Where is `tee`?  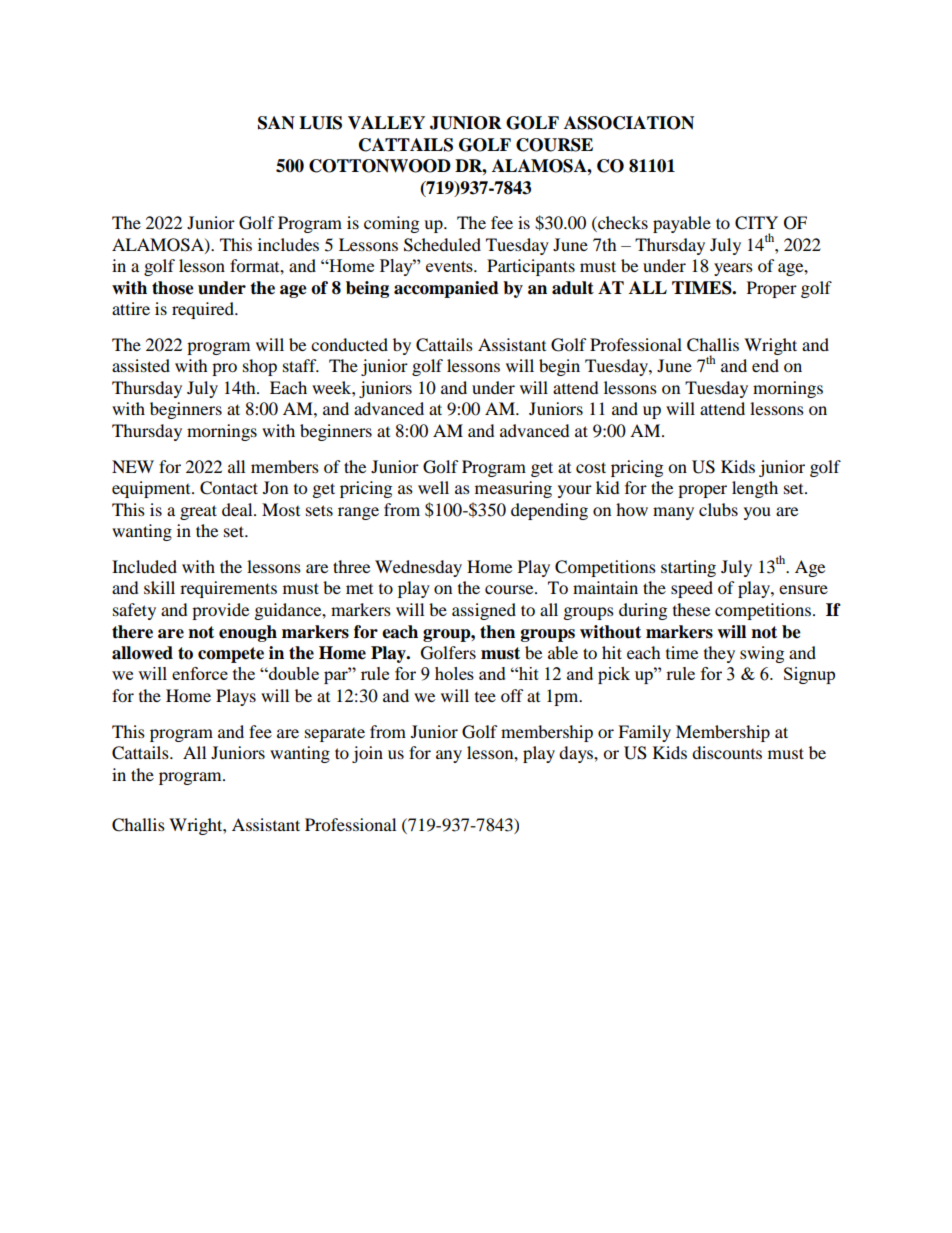
tee is located at coordinates (485, 697).
